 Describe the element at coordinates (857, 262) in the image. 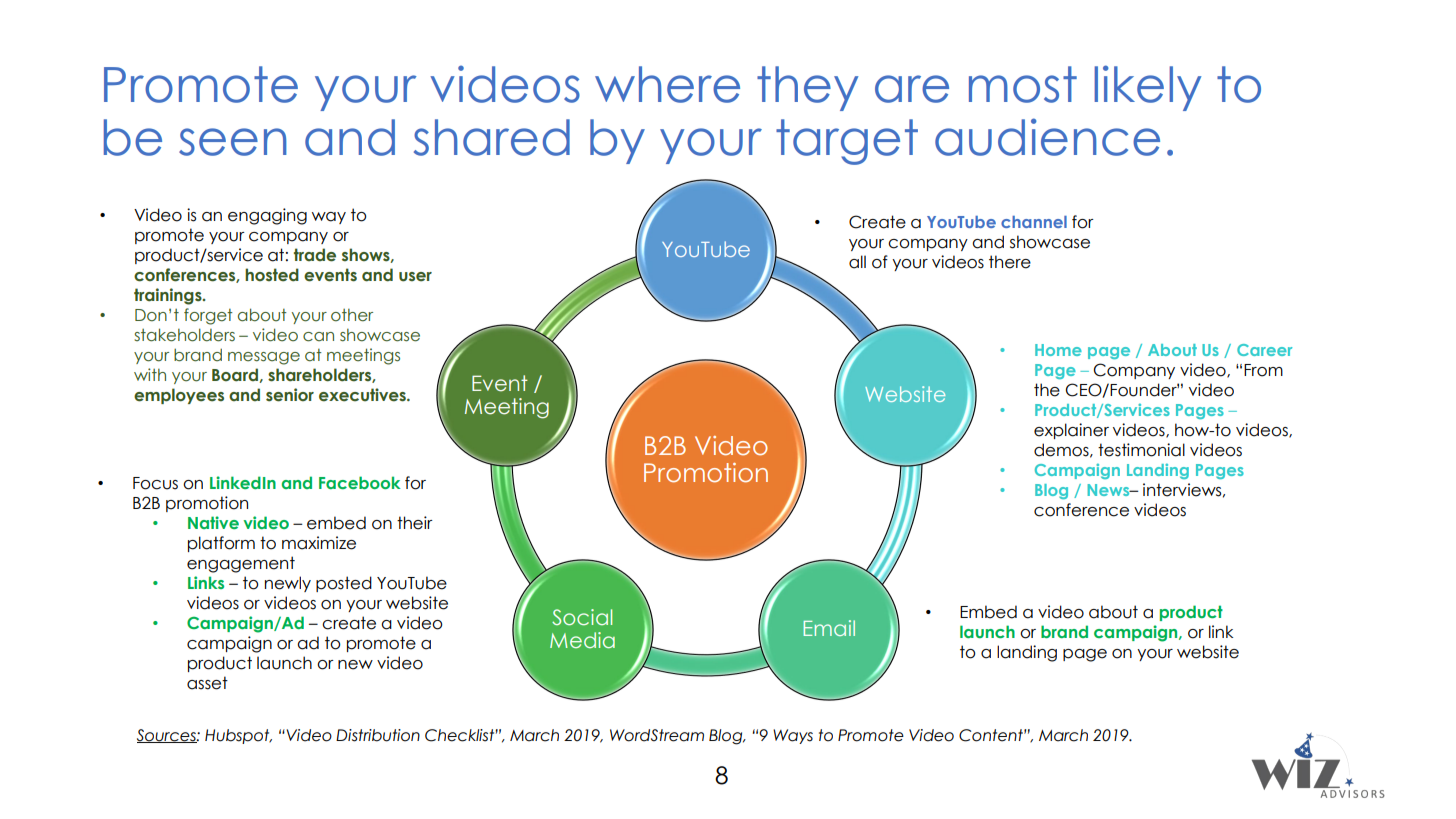

I see `all` at that location.
